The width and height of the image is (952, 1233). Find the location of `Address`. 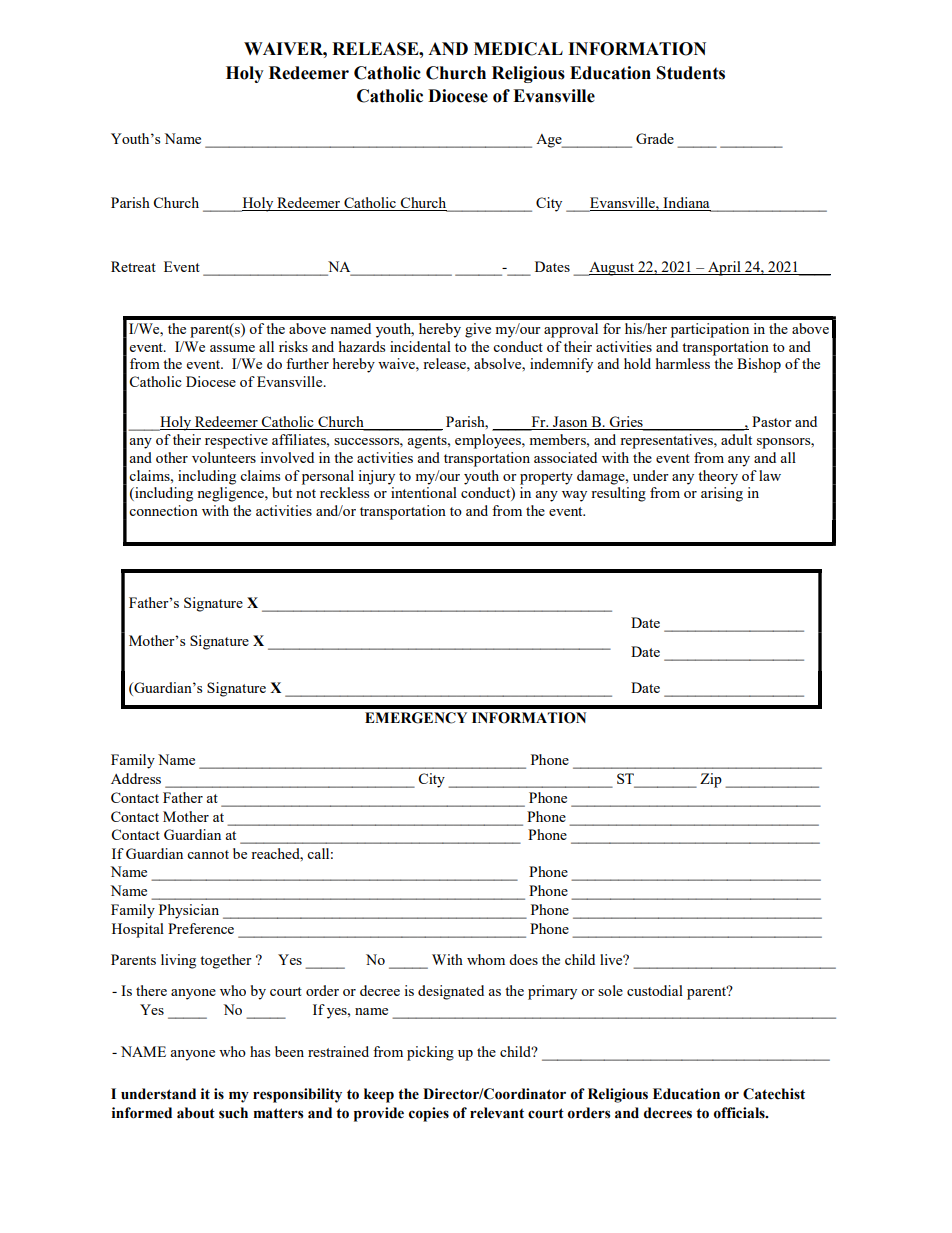

Address is located at coordinates (136, 778).
